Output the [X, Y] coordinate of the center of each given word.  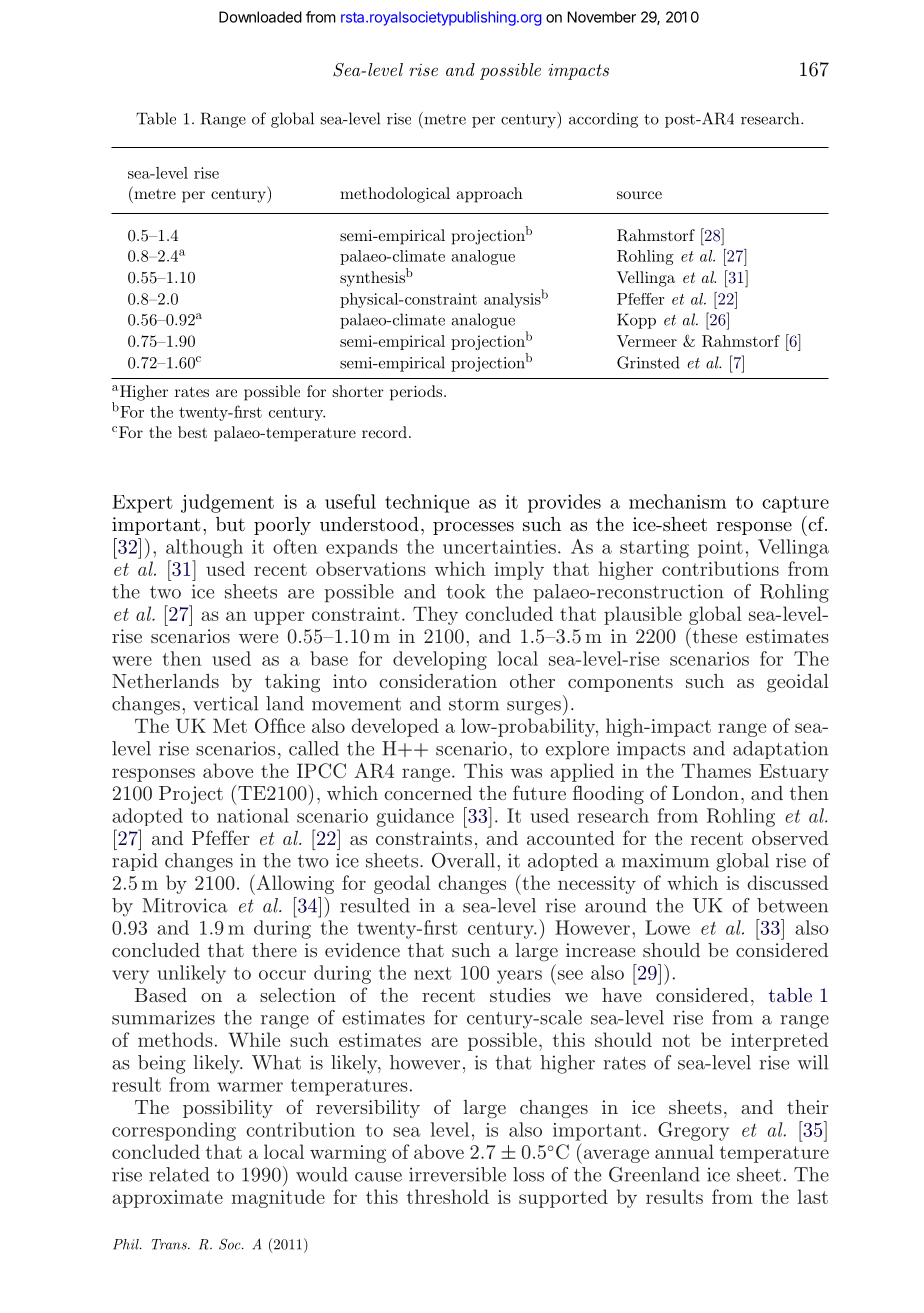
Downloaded [260, 17]
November [602, 17]
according [603, 120]
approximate [167, 1199]
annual [684, 1151]
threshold [448, 1196]
